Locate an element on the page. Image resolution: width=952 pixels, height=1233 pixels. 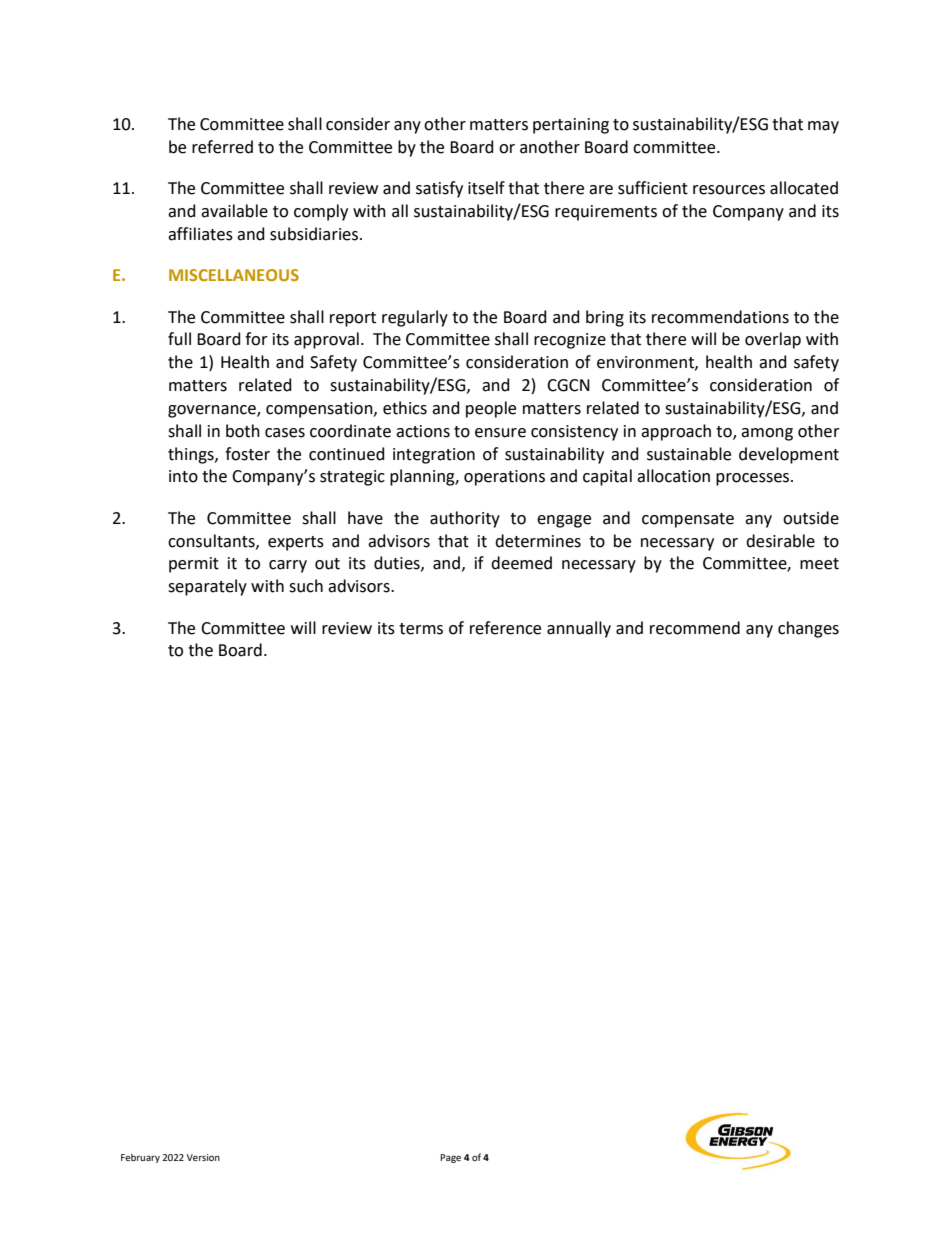
itself is located at coordinates (486, 188).
